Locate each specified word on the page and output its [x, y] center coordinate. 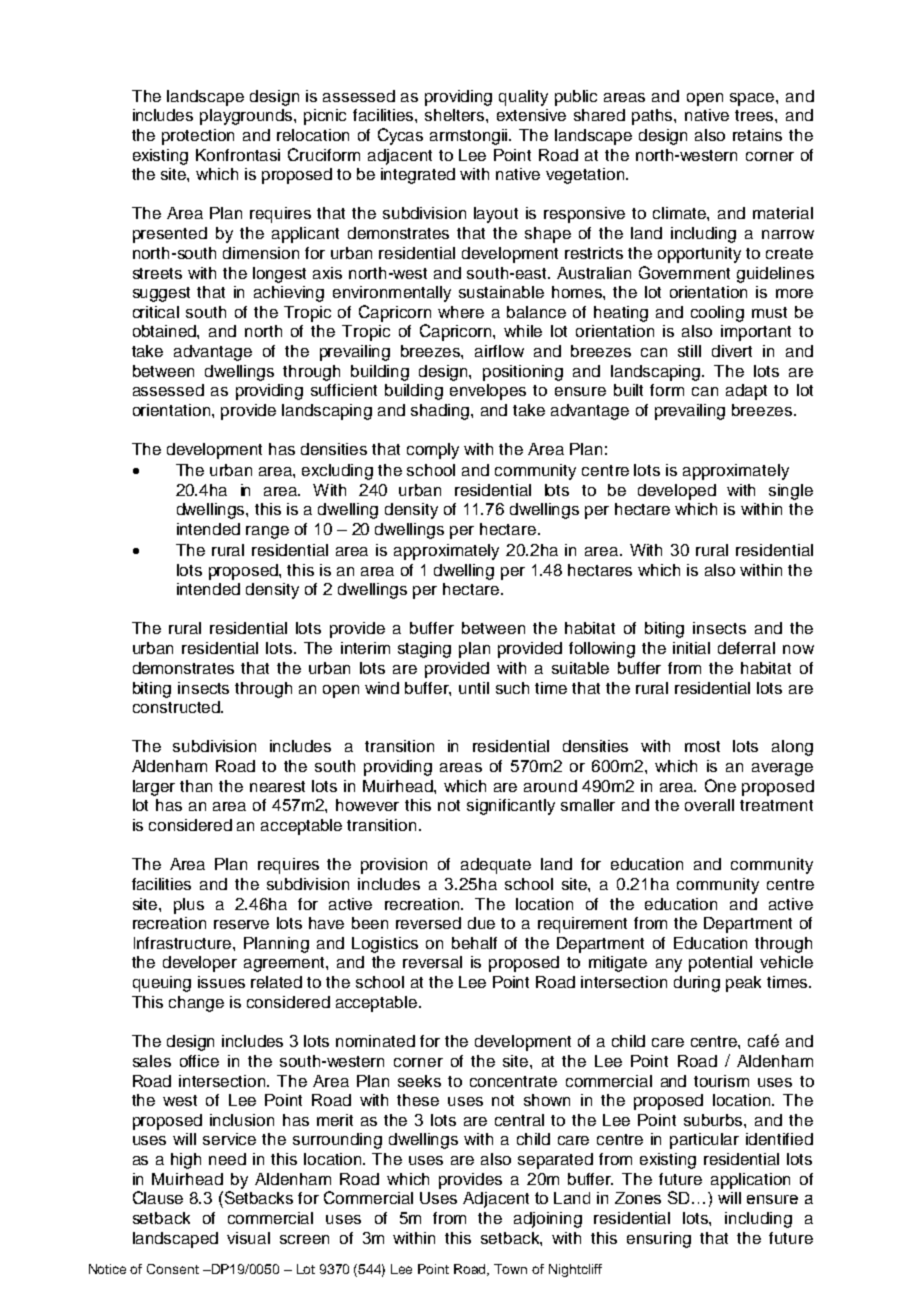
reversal [432, 962]
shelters [456, 115]
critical [156, 312]
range [267, 532]
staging [424, 650]
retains [757, 135]
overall [709, 805]
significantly [511, 807]
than [196, 786]
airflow [499, 351]
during [697, 984]
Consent [173, 1269]
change [196, 1004]
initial [691, 648]
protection [198, 137]
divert [732, 351]
